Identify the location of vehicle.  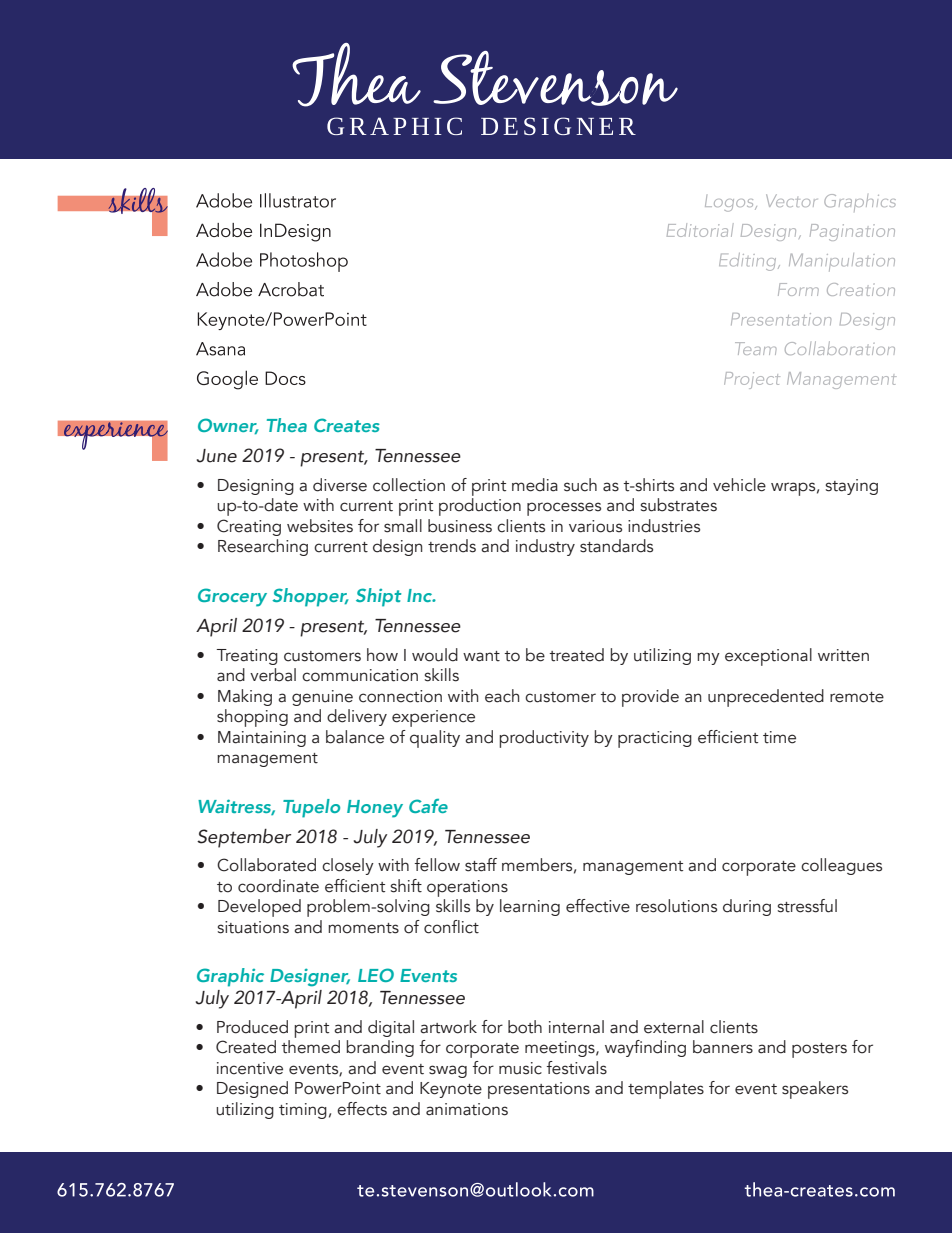
(739, 485).
